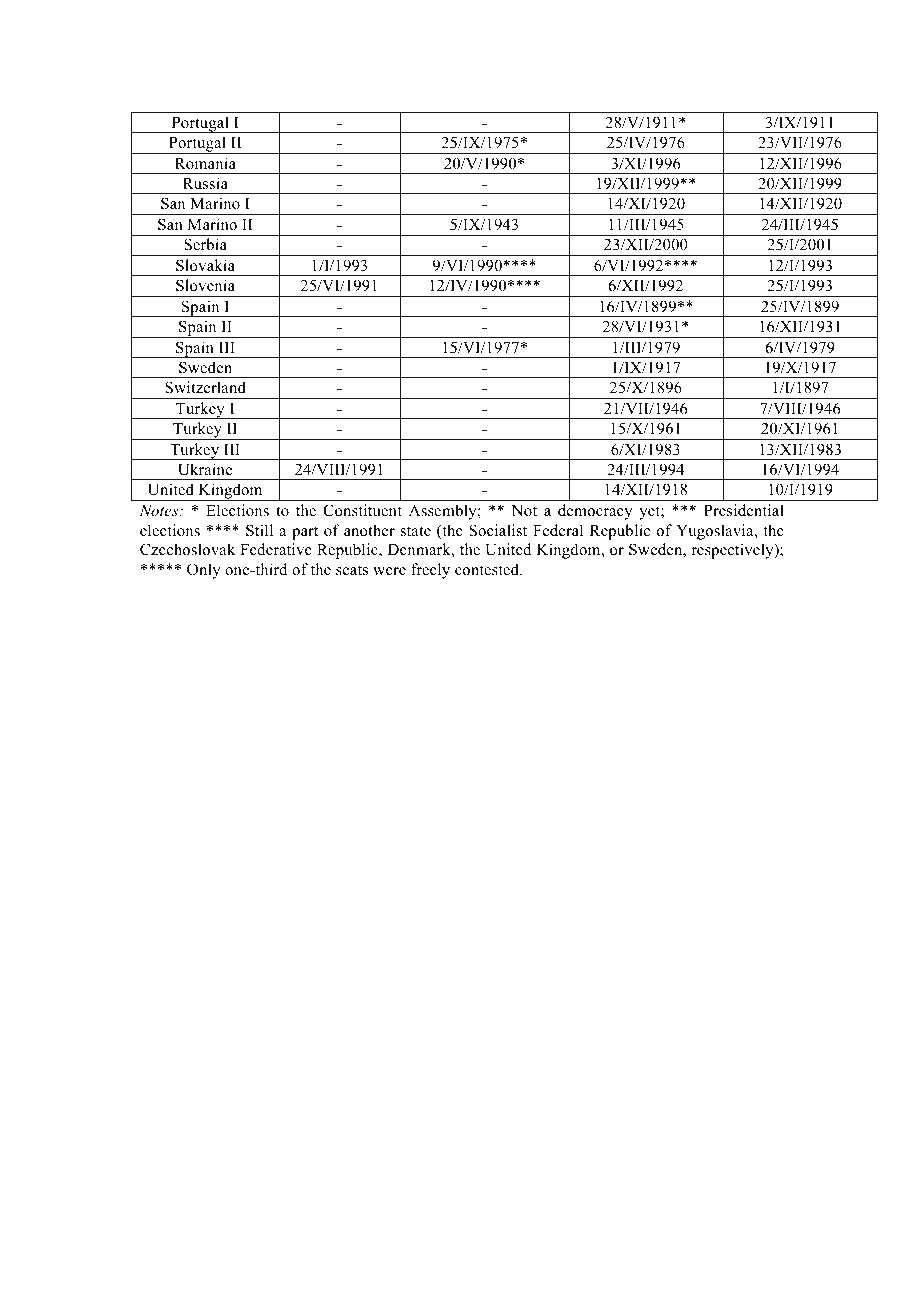  What do you see at coordinates (160, 510) in the screenshot?
I see `Notes` at bounding box center [160, 510].
